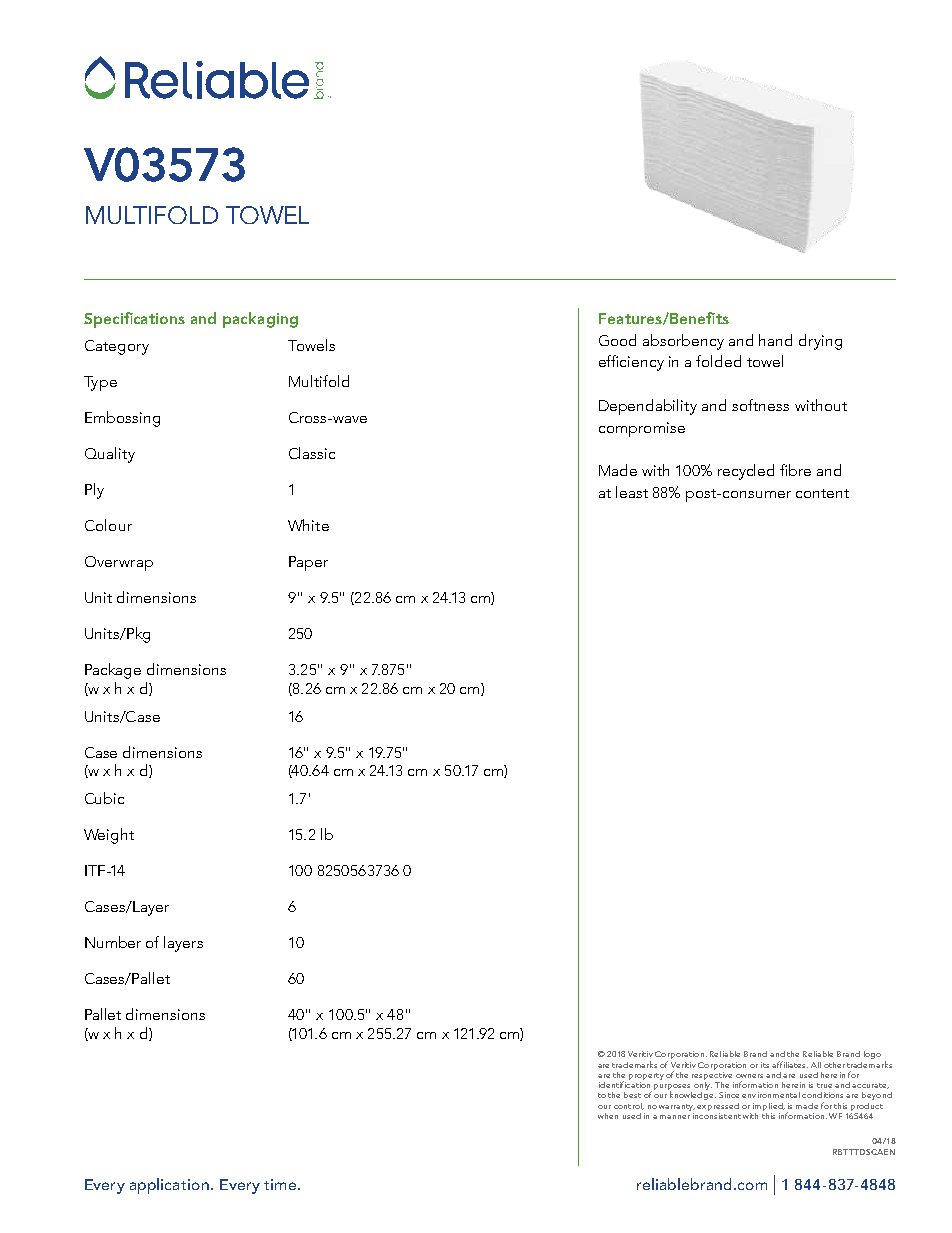 The image size is (952, 1233). What do you see at coordinates (104, 798) in the screenshot?
I see `Cubic` at bounding box center [104, 798].
